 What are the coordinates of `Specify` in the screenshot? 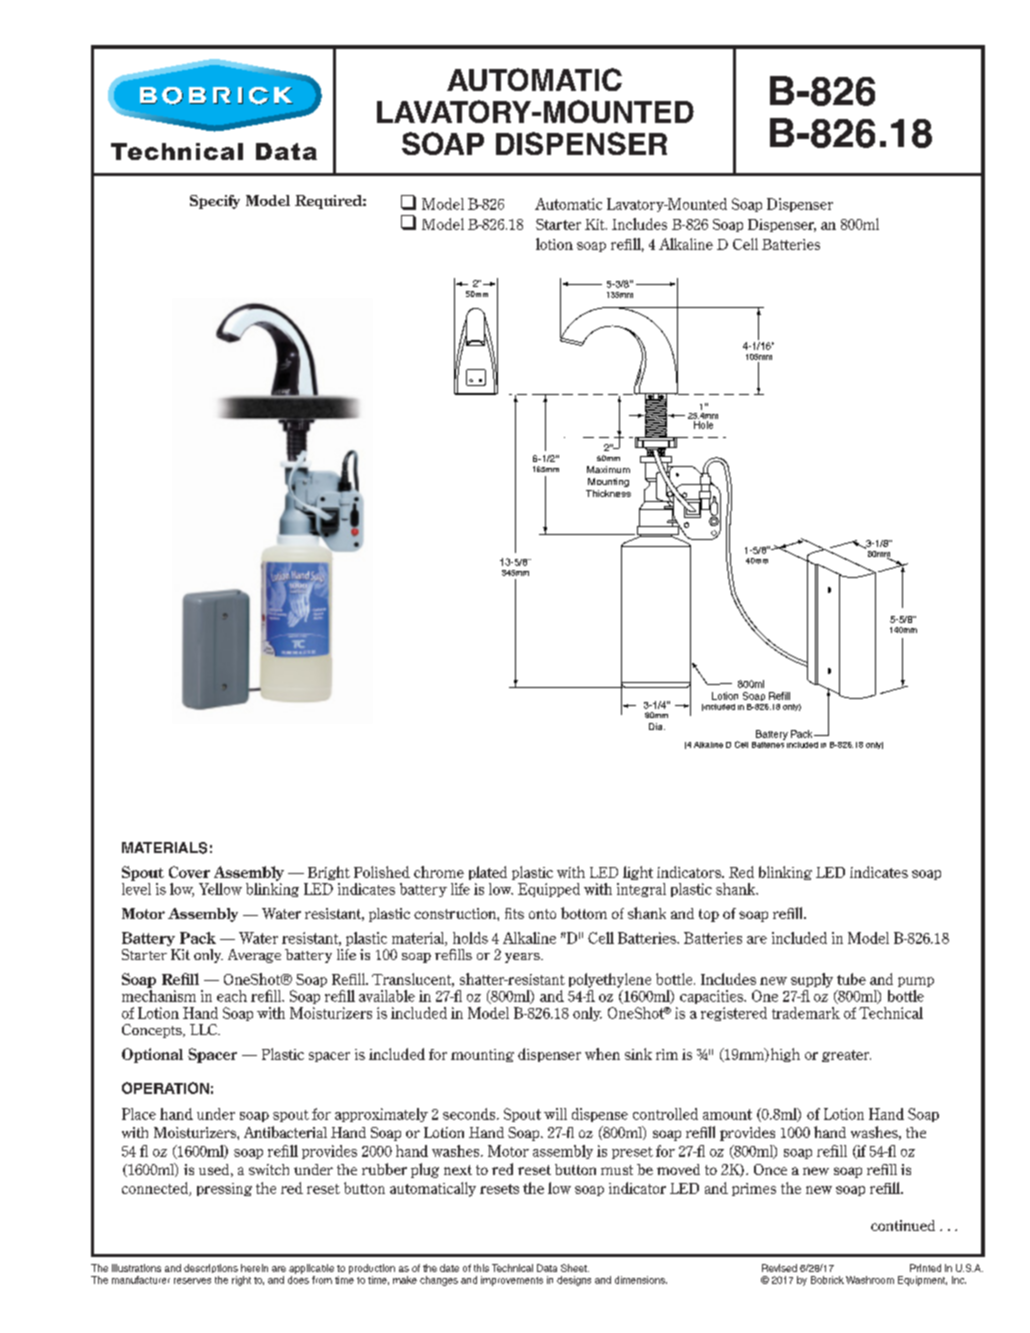 It's located at (215, 202).
